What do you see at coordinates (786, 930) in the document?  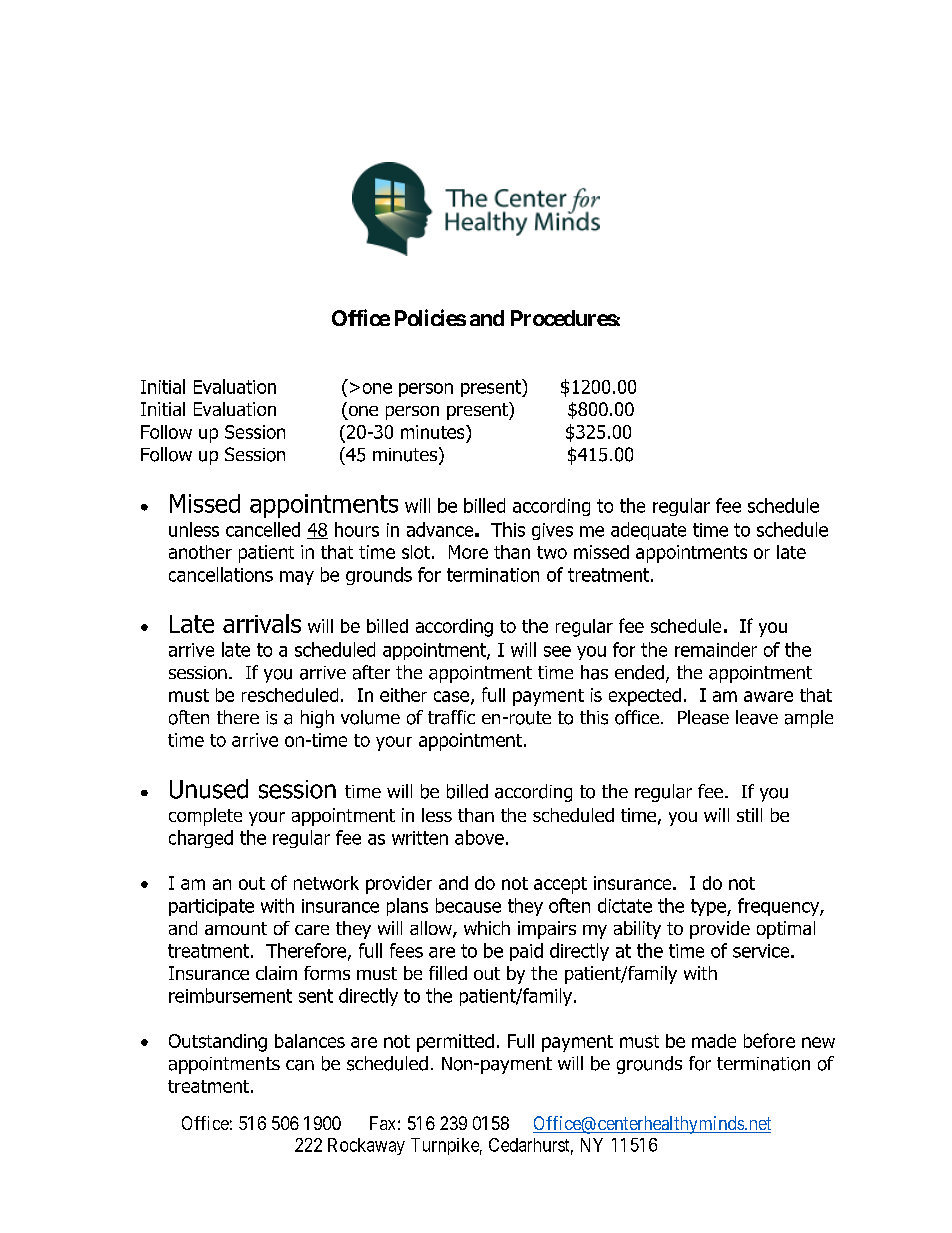 I see `optimal` at bounding box center [786, 930].
